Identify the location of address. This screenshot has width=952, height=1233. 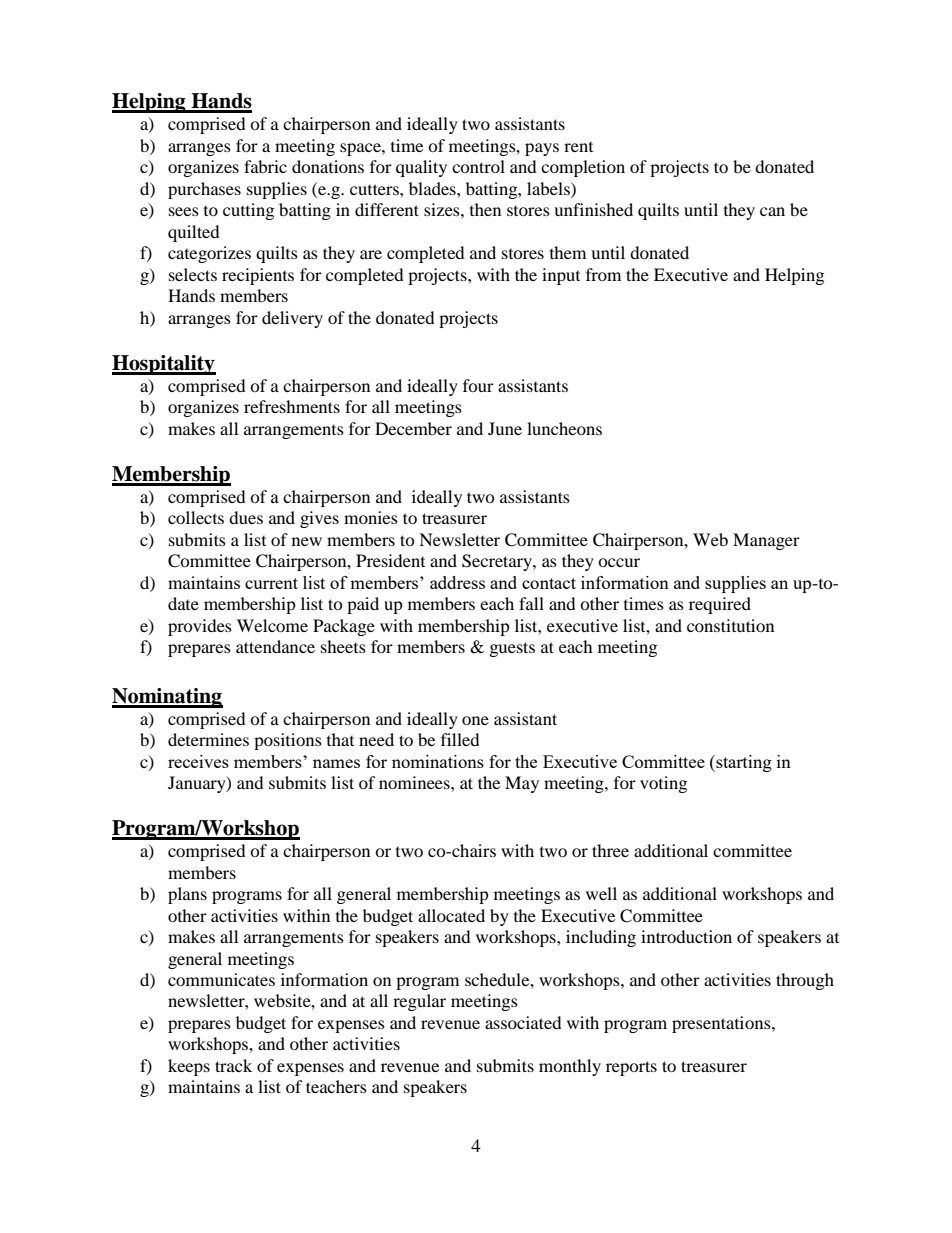
(457, 582).
